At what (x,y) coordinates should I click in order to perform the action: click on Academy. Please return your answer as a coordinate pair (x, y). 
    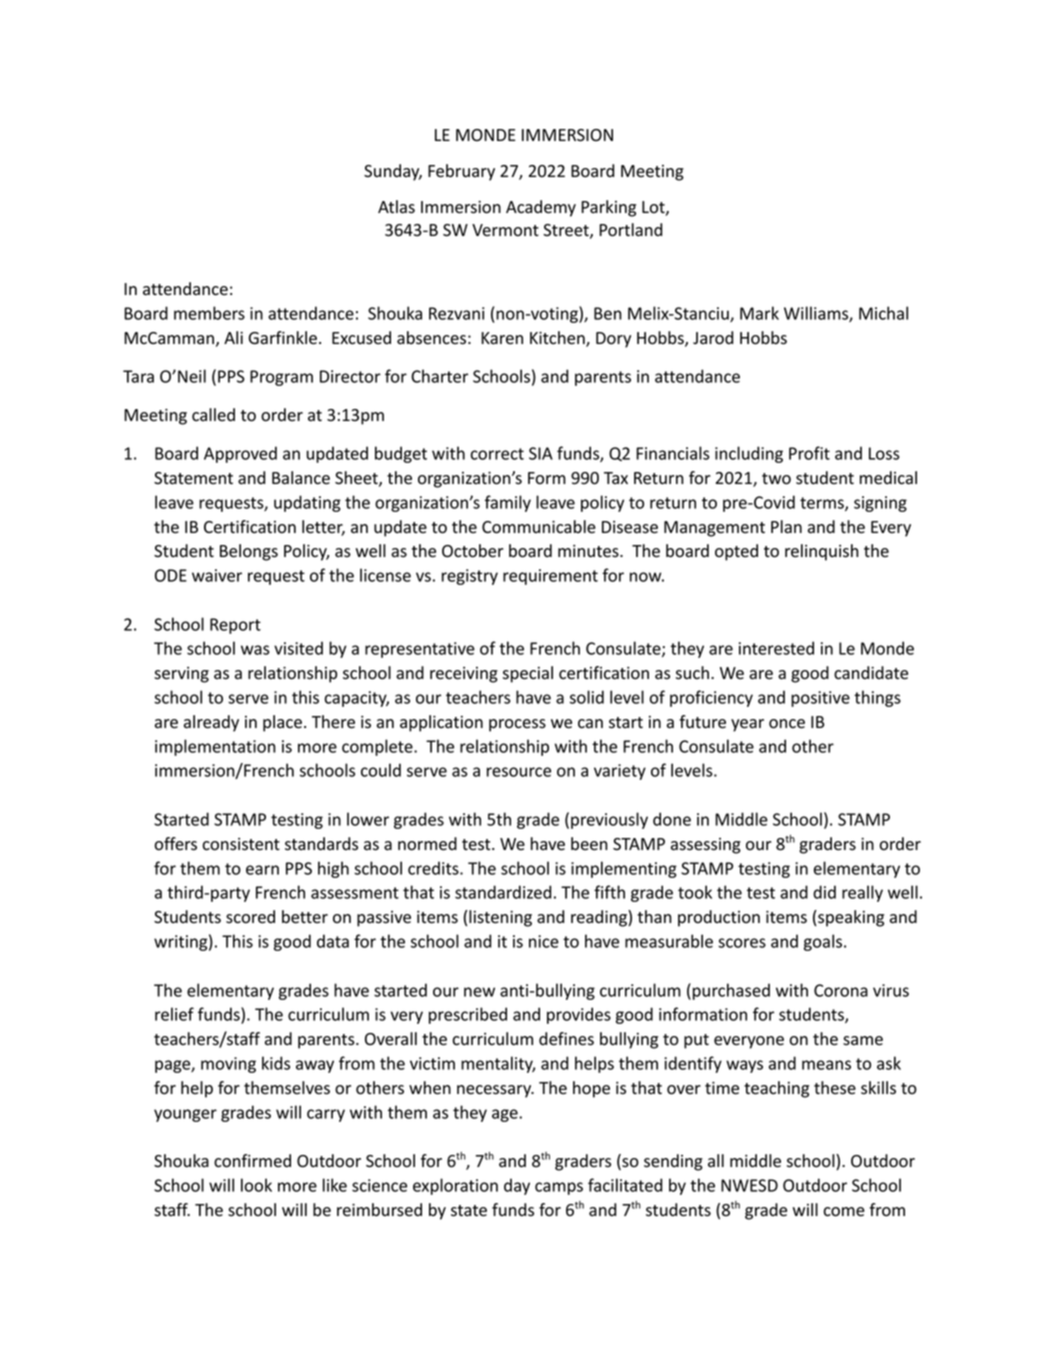
    Looking at the image, I should click on (541, 208).
